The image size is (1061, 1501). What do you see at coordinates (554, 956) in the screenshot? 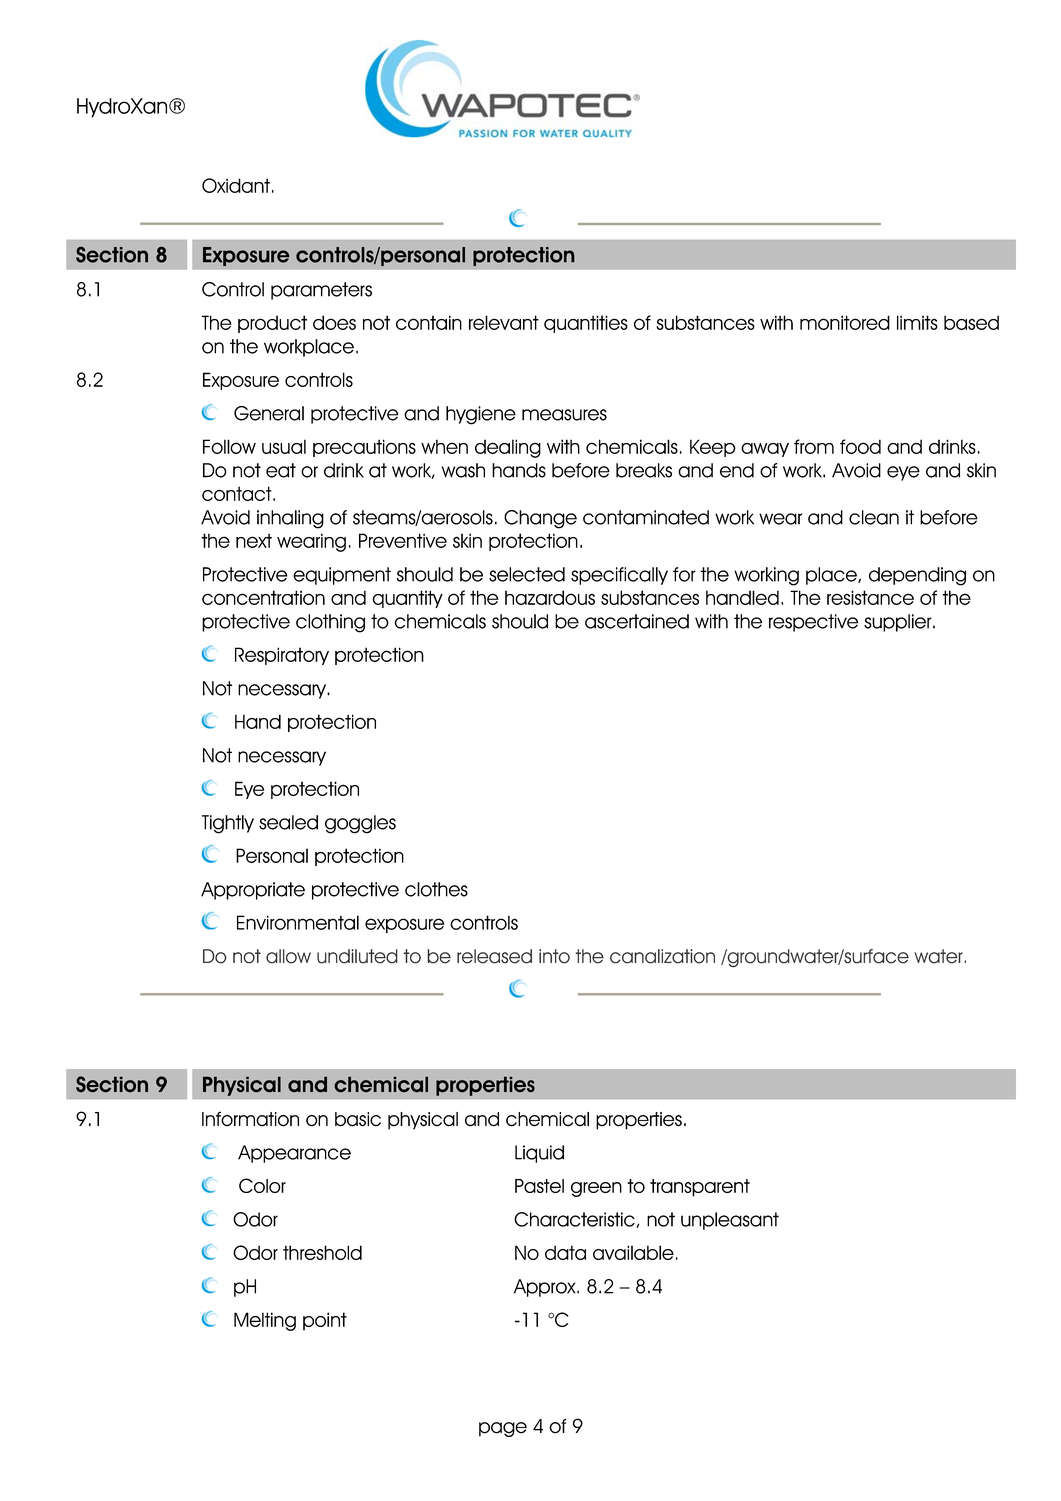
I see `into` at bounding box center [554, 956].
